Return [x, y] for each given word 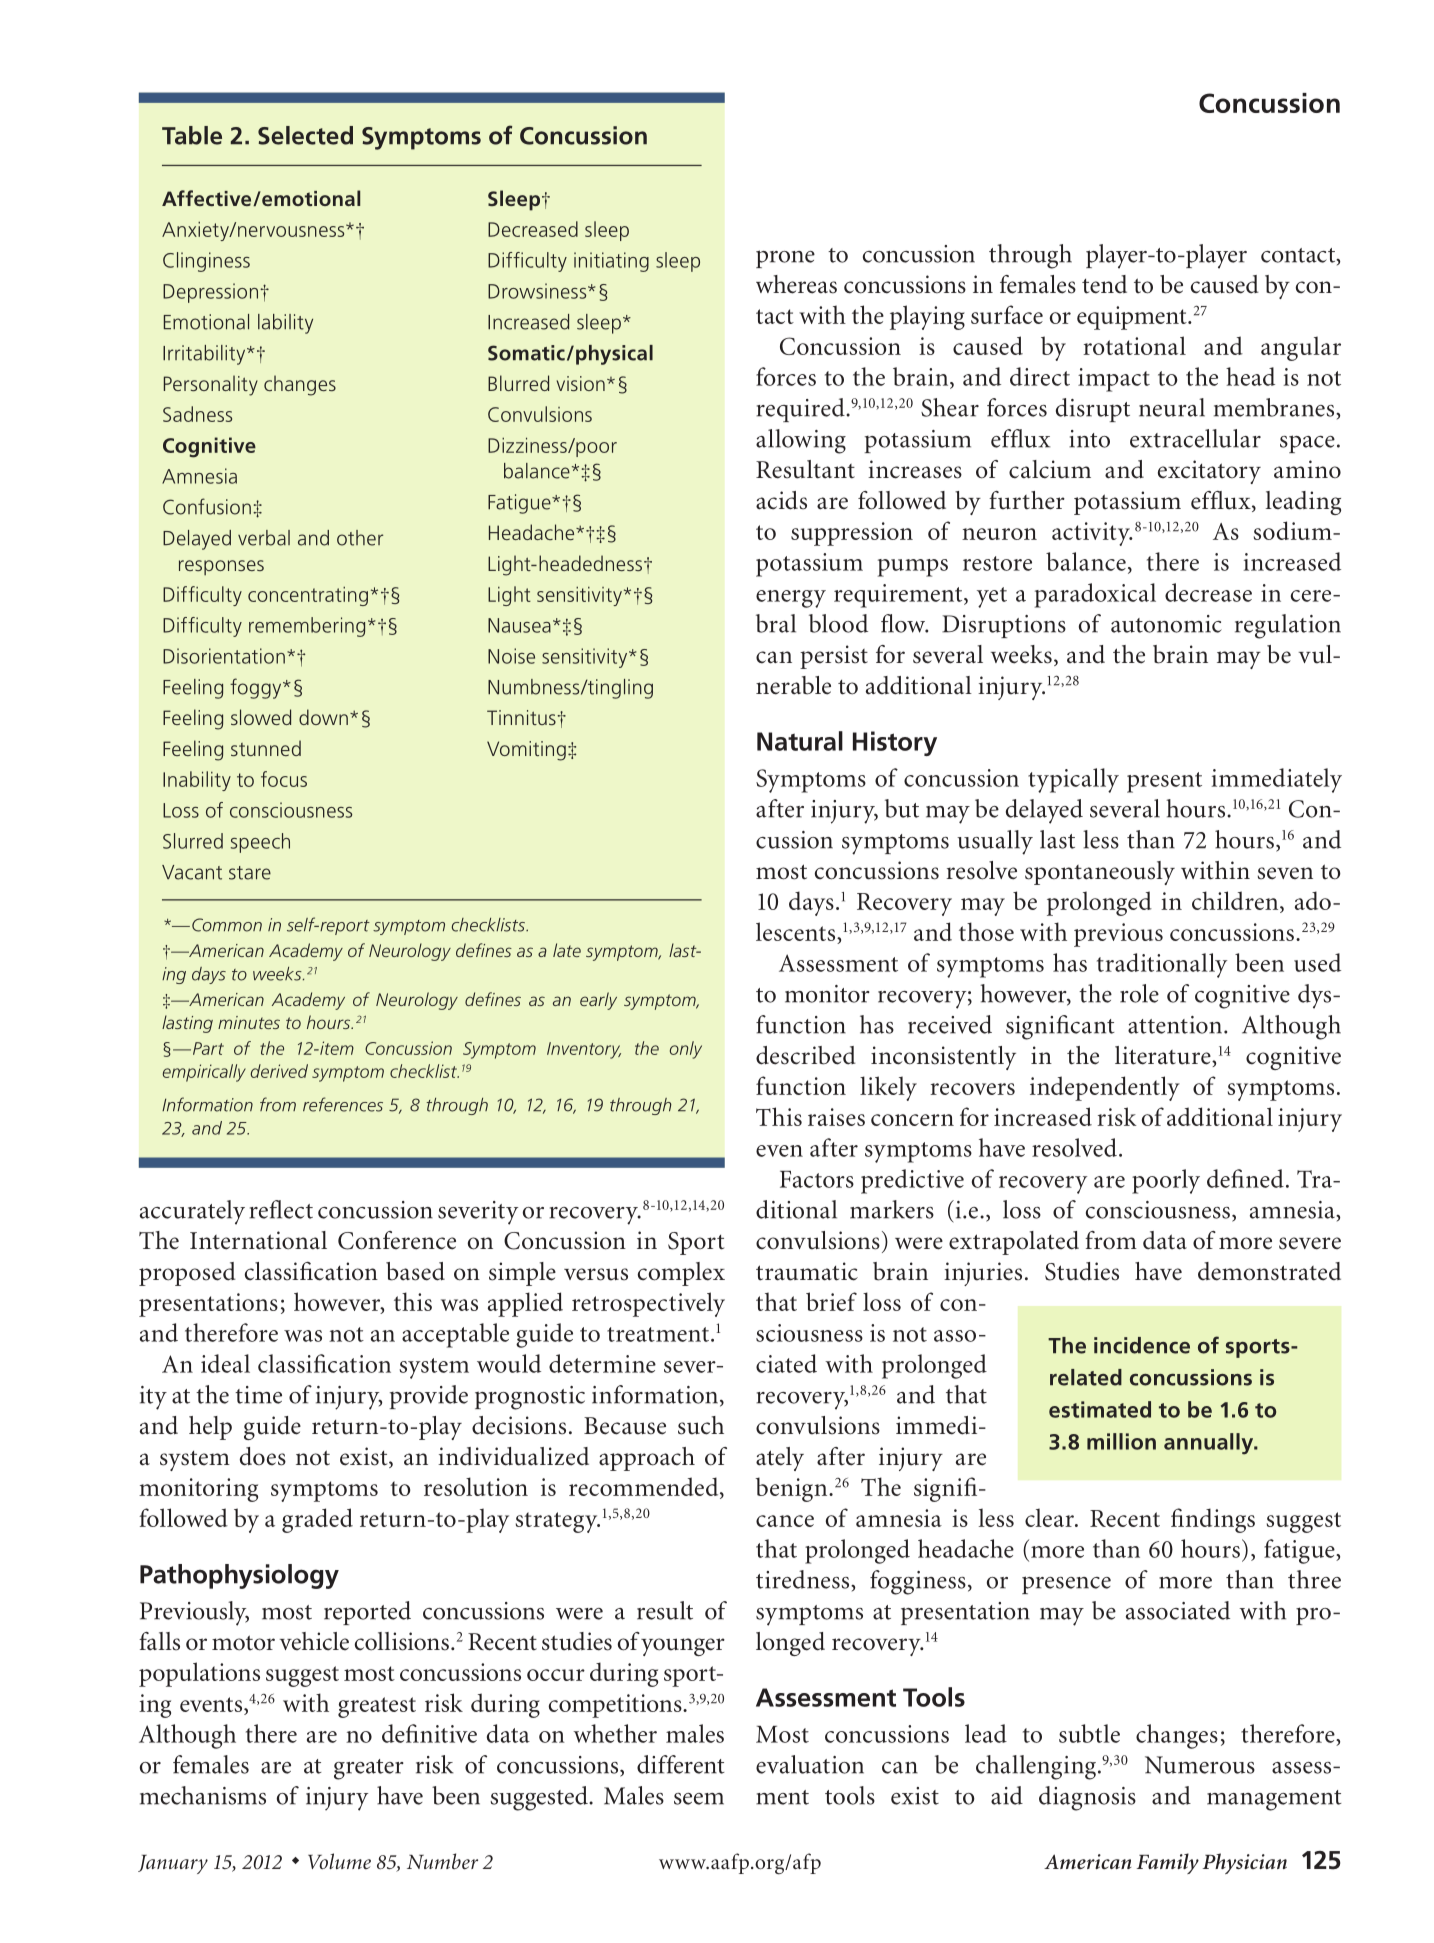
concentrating [308, 596]
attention [1175, 1025]
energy [791, 599]
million [1121, 1441]
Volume [339, 1861]
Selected [305, 135]
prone [785, 259]
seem [699, 1799]
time [258, 1395]
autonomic [1166, 624]
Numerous [1200, 1765]
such [701, 1425]
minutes [249, 1022]
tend [1104, 284]
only [686, 1050]
